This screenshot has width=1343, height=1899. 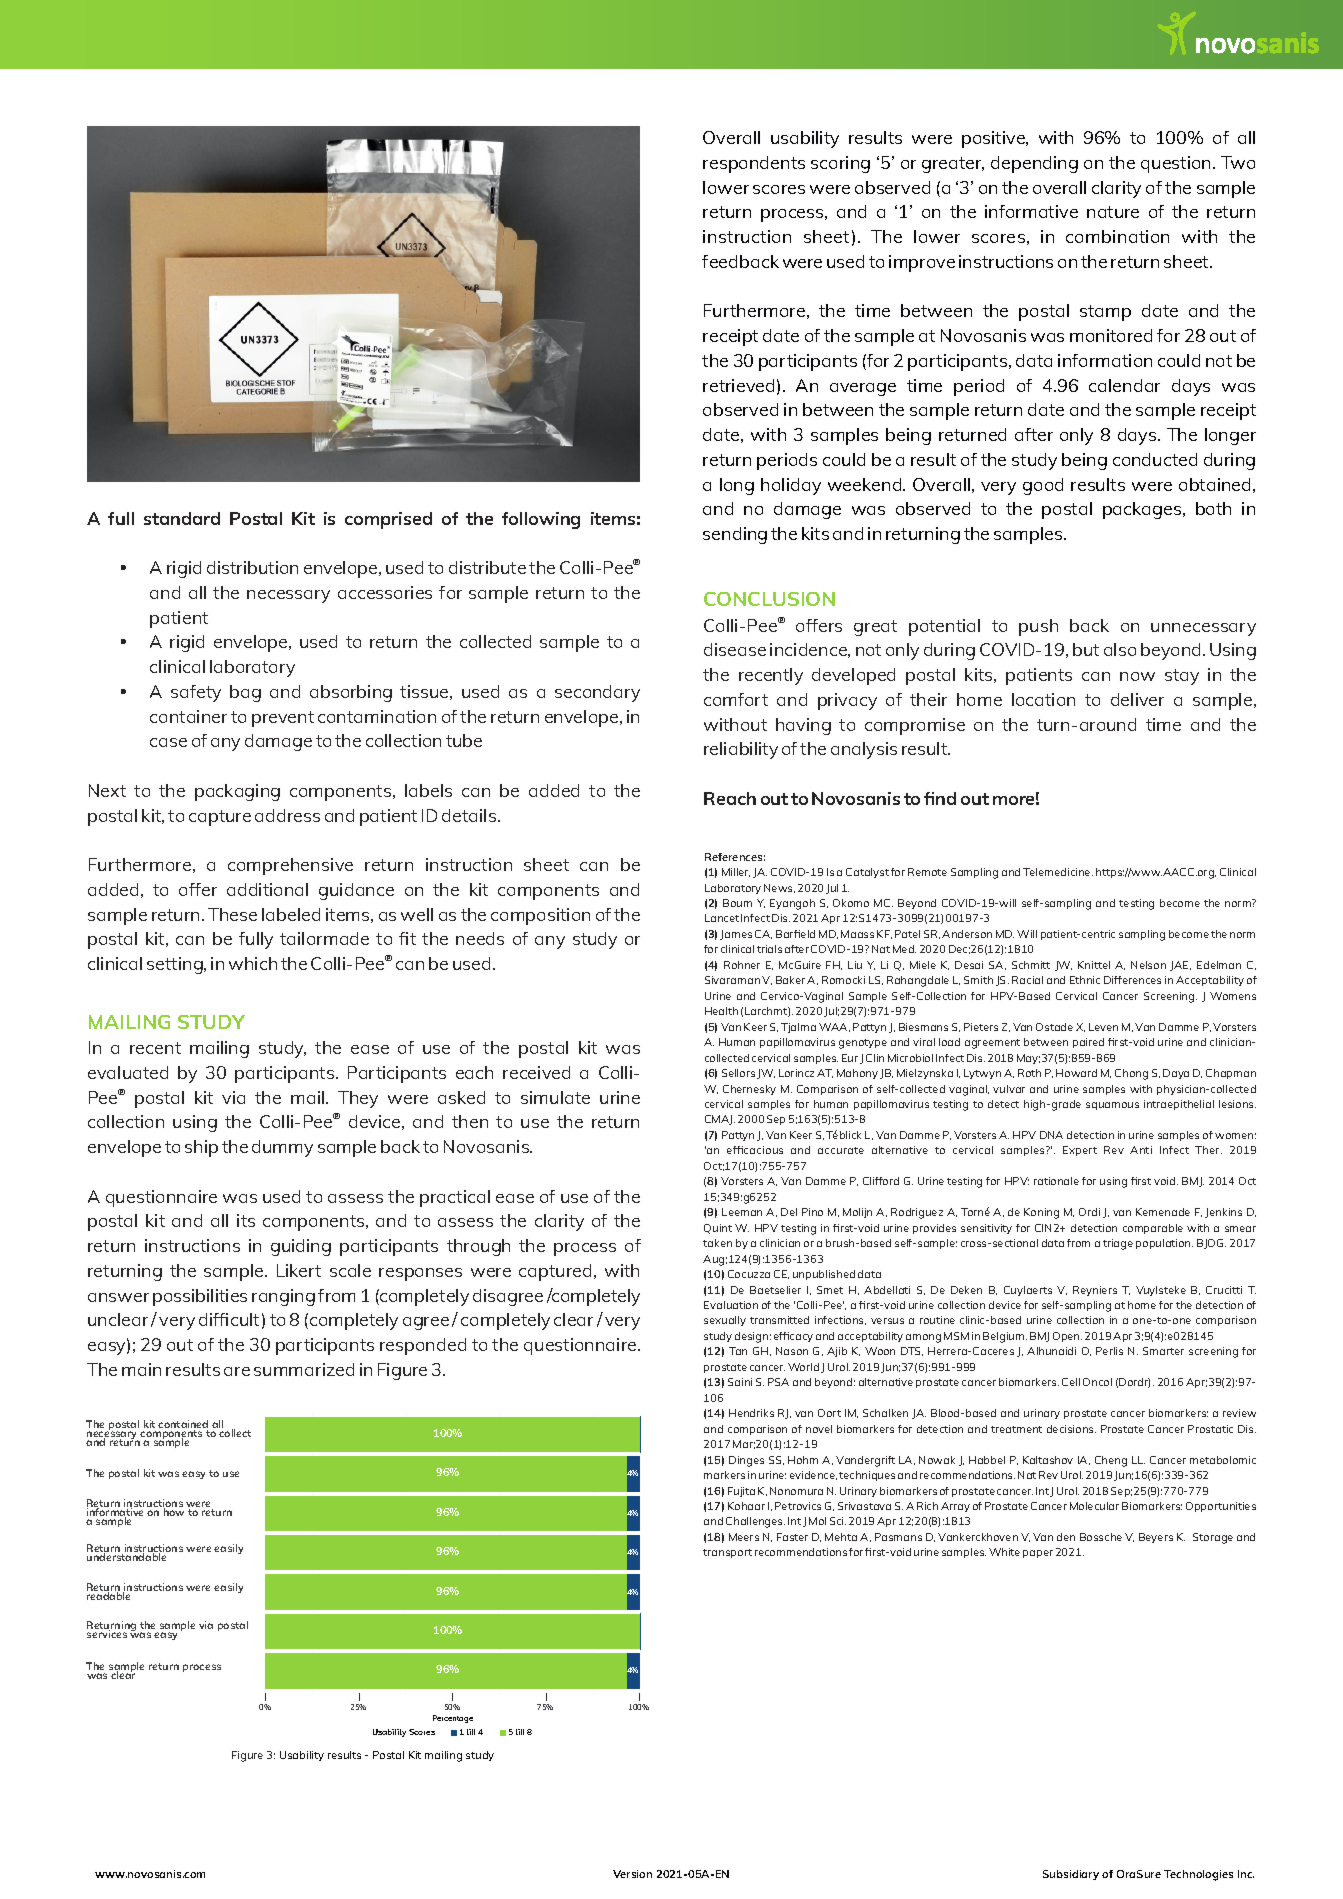 What do you see at coordinates (754, 164) in the screenshot?
I see `respondents` at bounding box center [754, 164].
